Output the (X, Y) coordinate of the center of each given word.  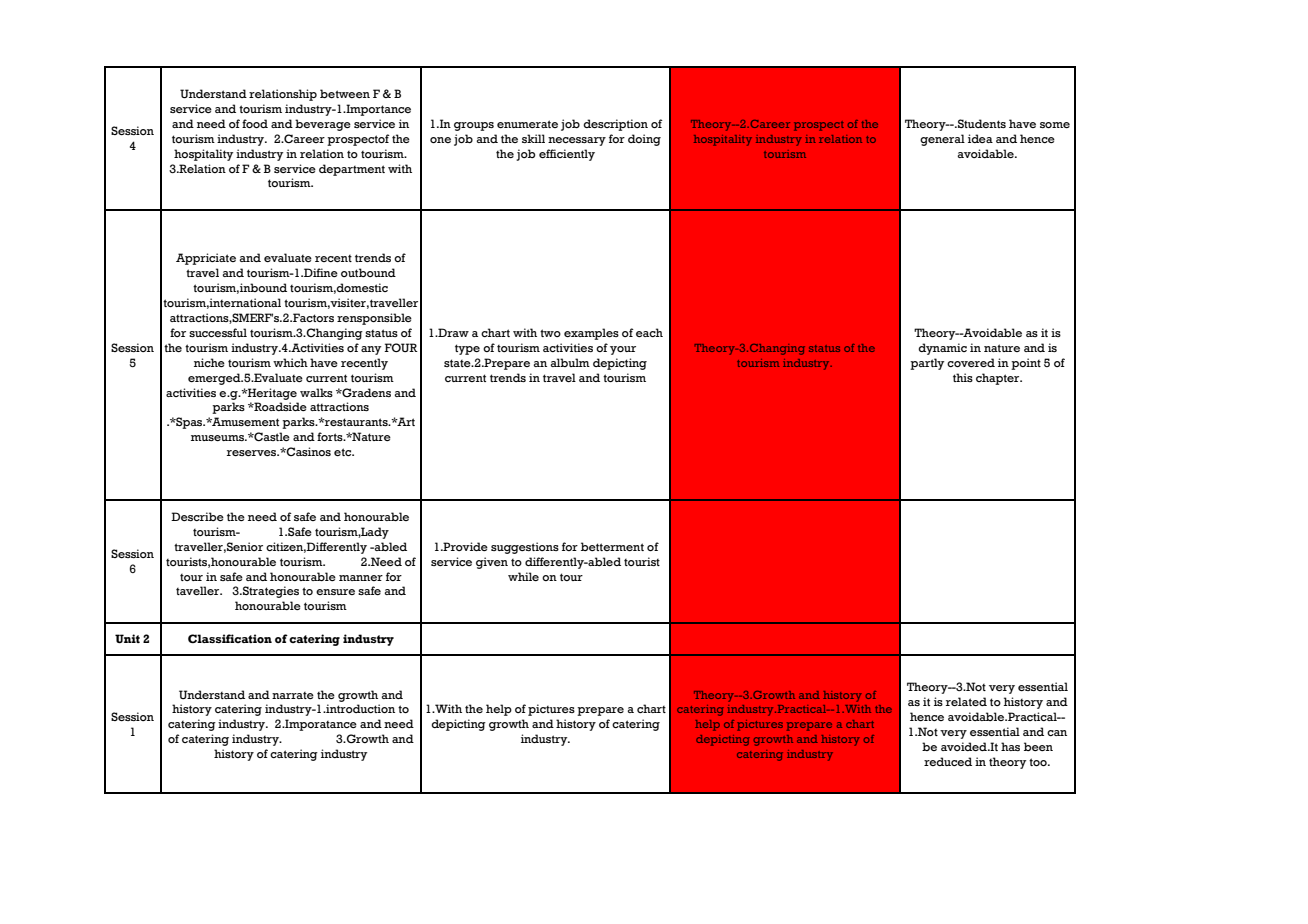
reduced (948, 761)
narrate (293, 695)
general (942, 140)
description (615, 125)
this (963, 377)
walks (316, 392)
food (255, 123)
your (623, 350)
